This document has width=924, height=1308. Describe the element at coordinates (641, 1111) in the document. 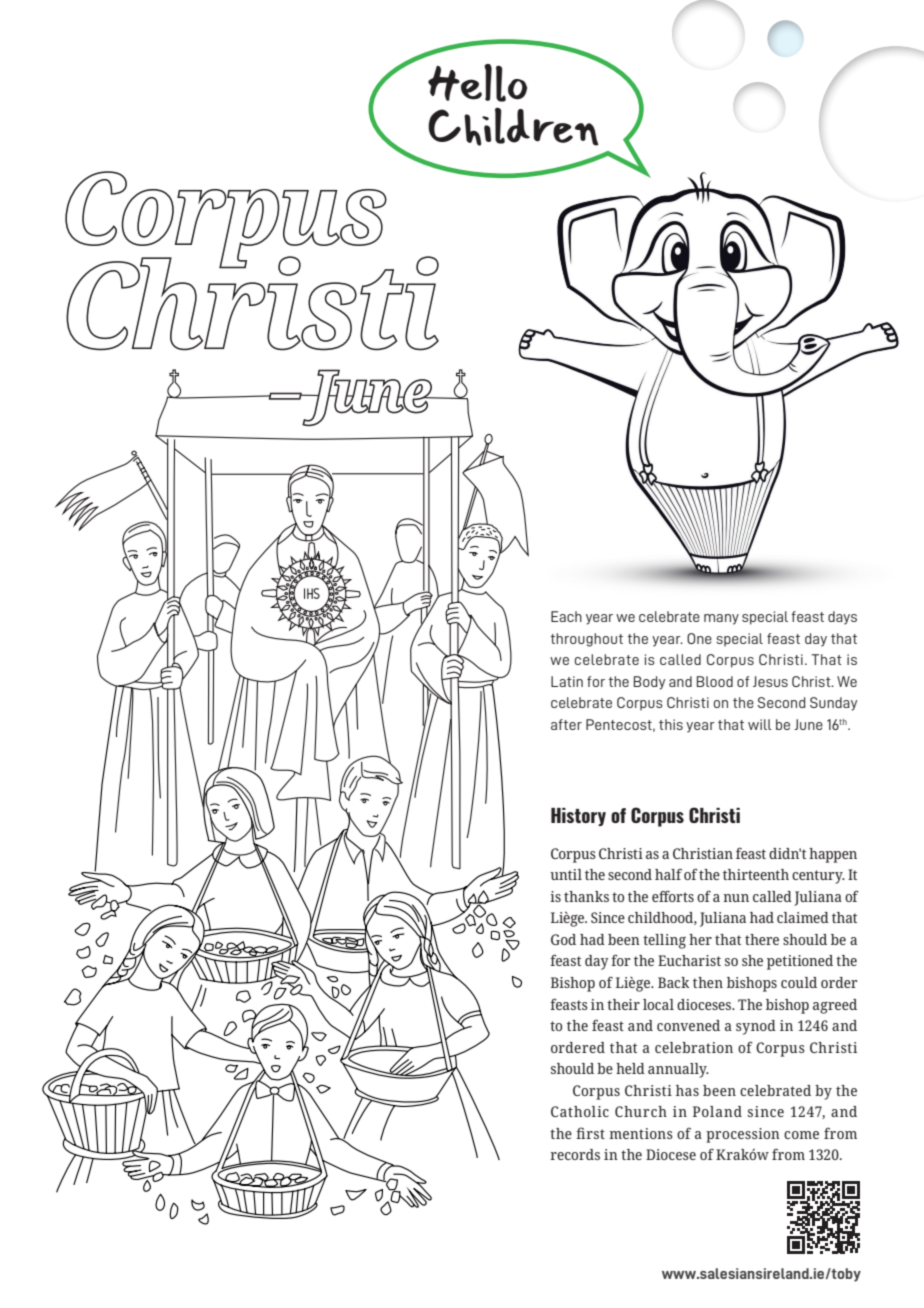

I see `Church` at that location.
